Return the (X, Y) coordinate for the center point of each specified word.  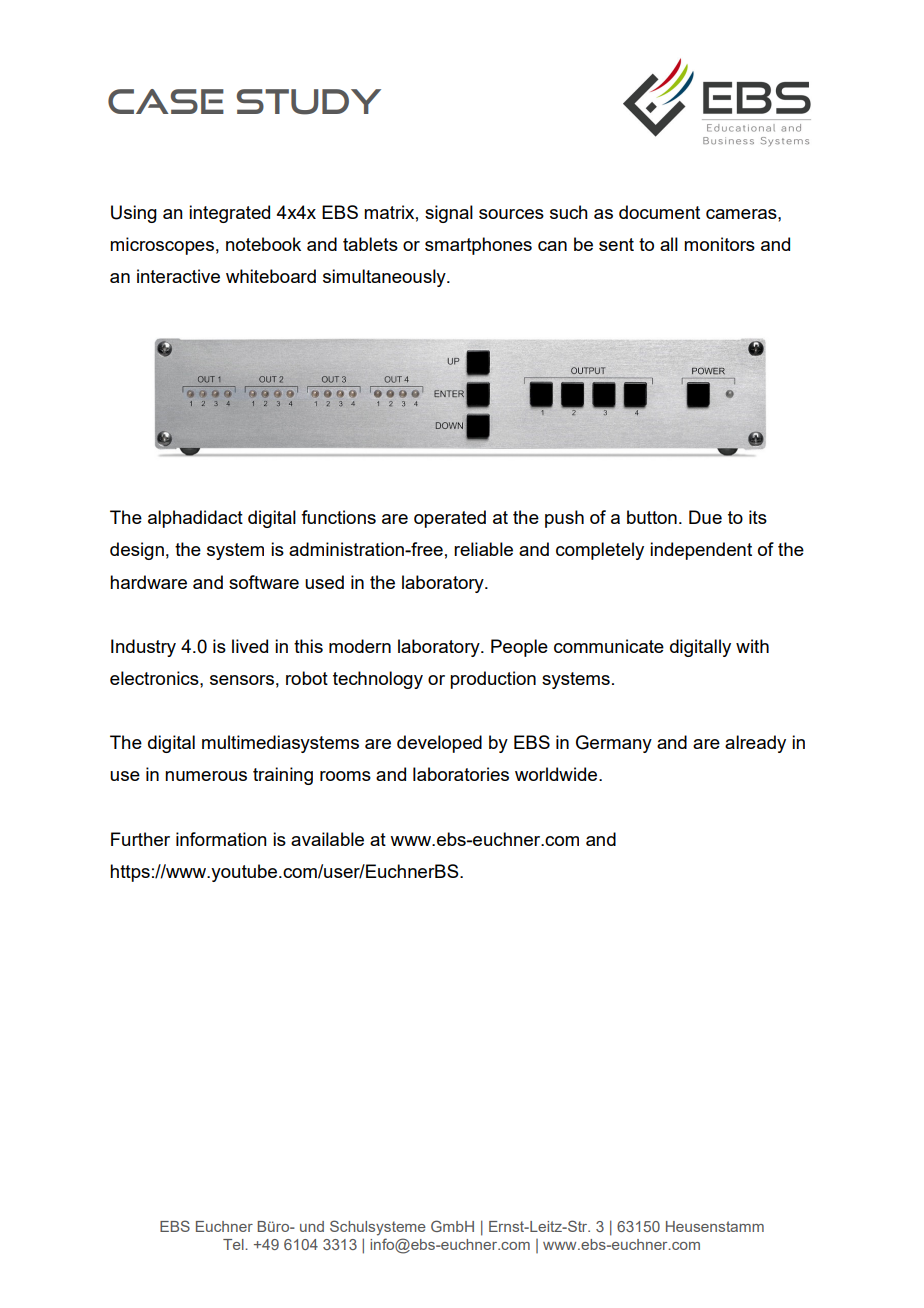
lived (250, 646)
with (752, 646)
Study (309, 102)
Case (166, 101)
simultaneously (385, 278)
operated (450, 519)
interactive (178, 276)
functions (338, 517)
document (659, 212)
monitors (719, 244)
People (519, 648)
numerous (206, 776)
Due (705, 517)
